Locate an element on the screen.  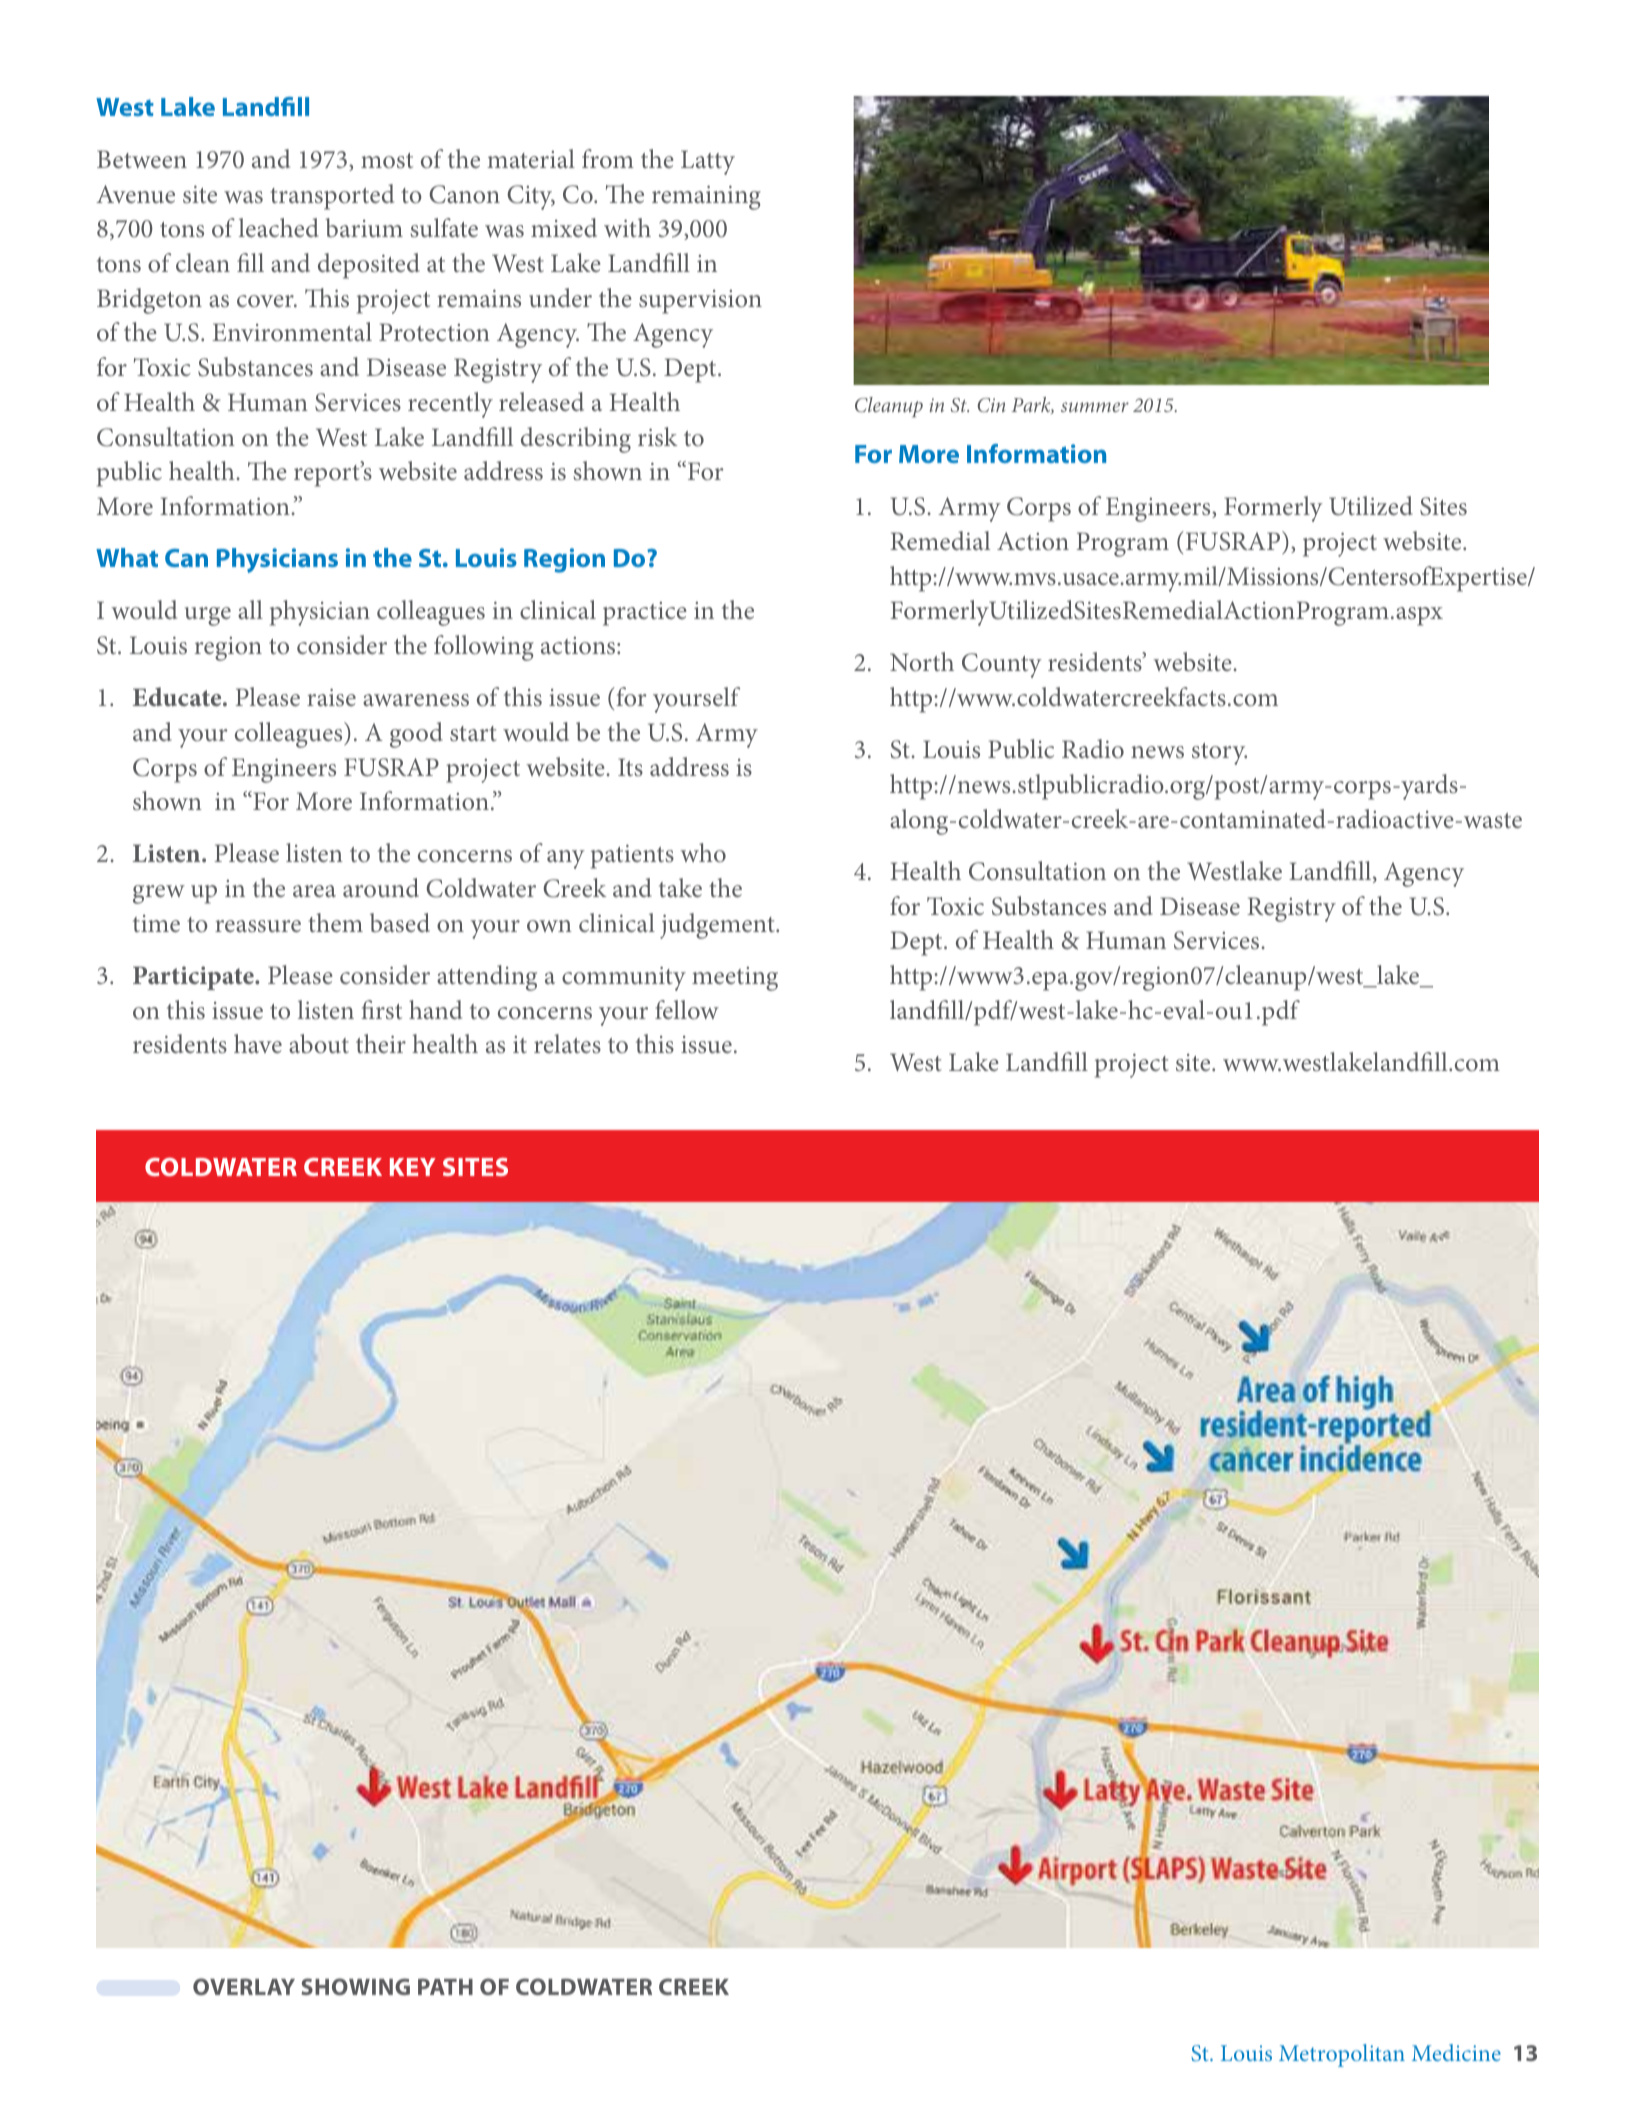
fellow is located at coordinates (687, 1009).
